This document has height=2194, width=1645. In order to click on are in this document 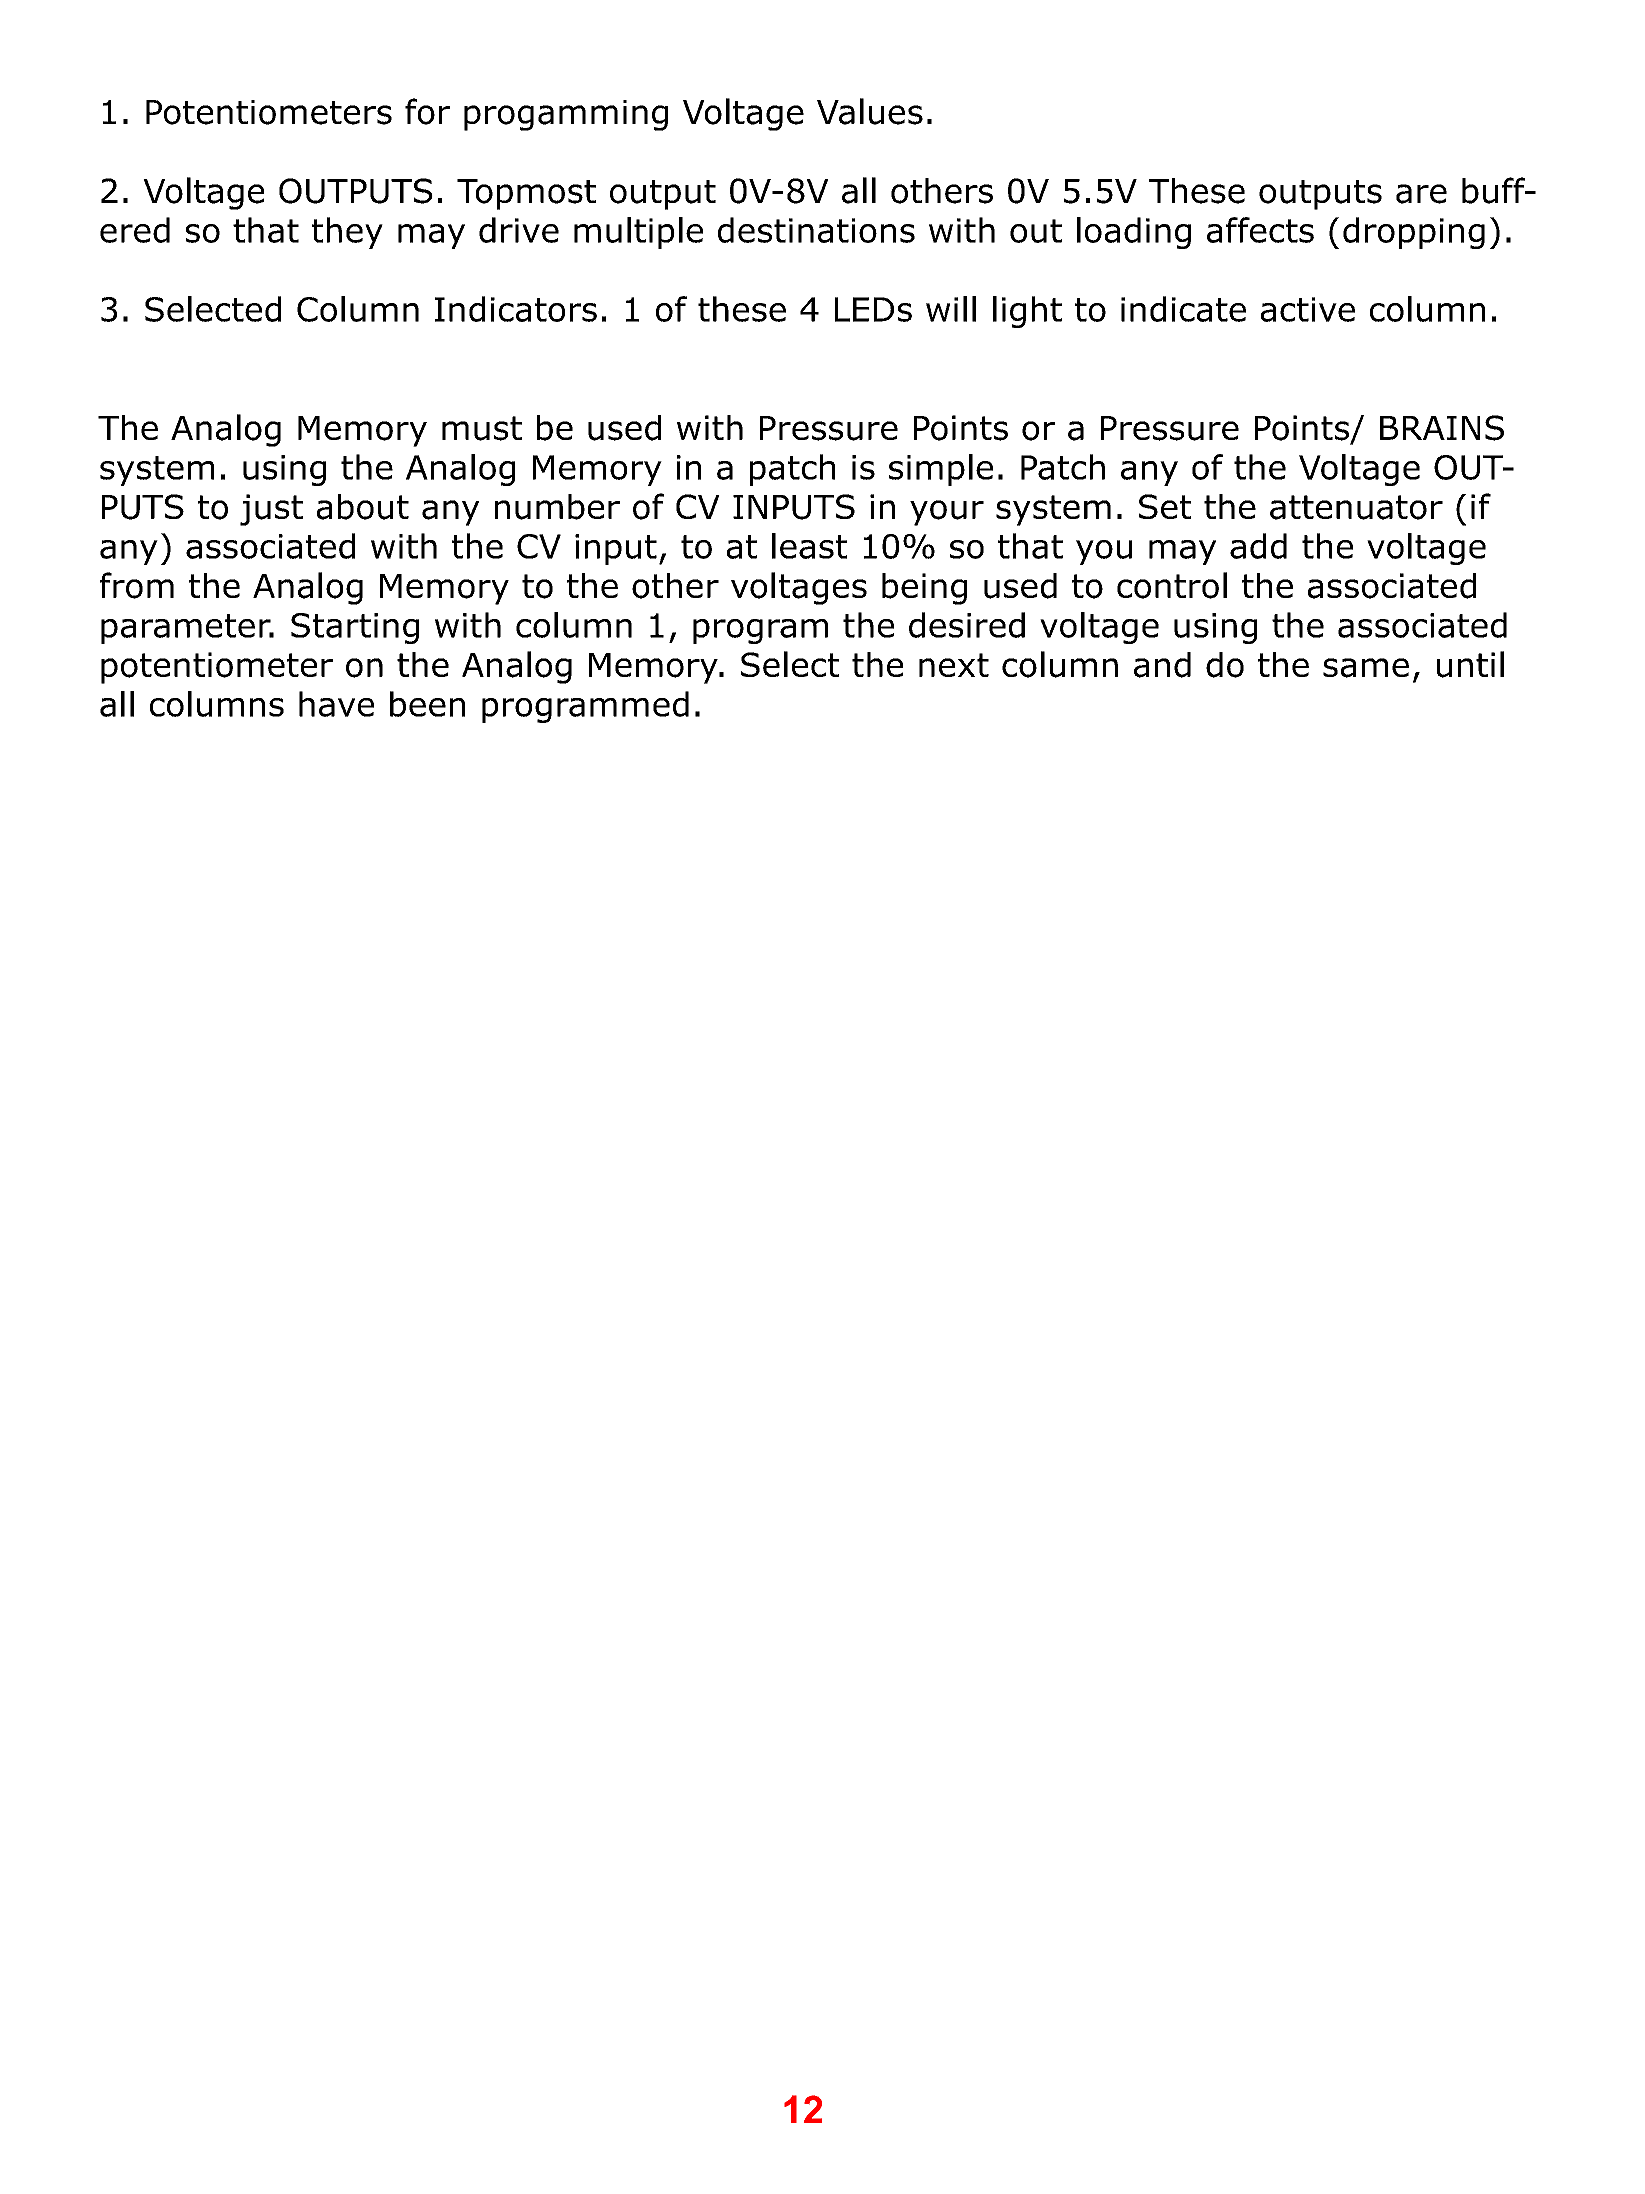, I will do `click(1421, 194)`.
